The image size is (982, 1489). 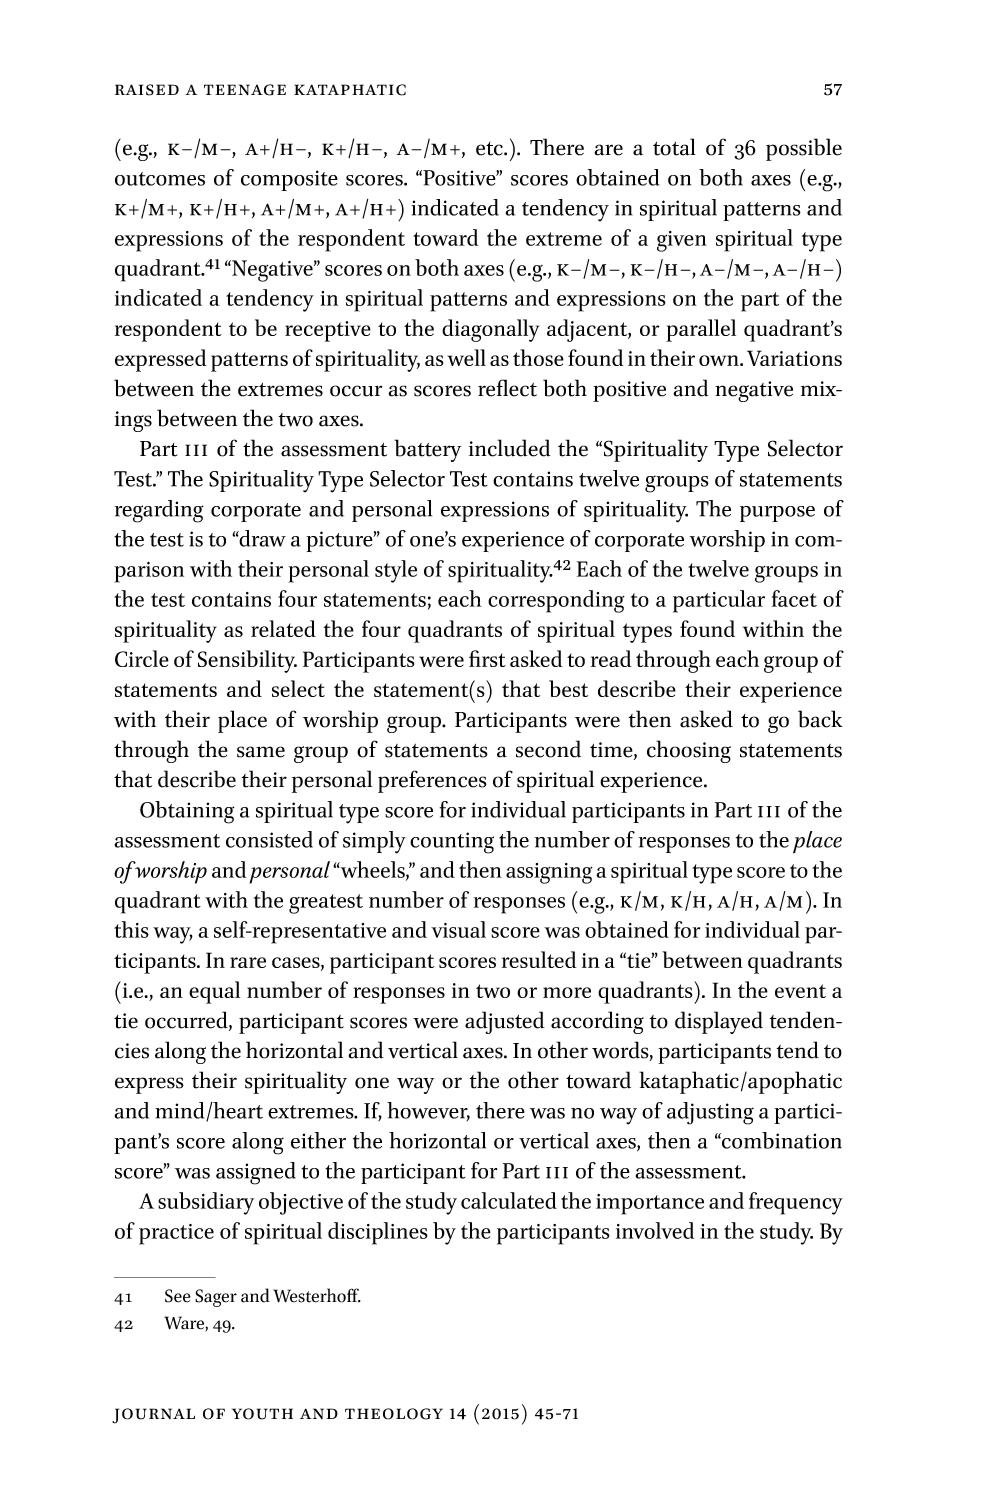 What do you see at coordinates (719, 1022) in the page?
I see `displayed` at bounding box center [719, 1022].
